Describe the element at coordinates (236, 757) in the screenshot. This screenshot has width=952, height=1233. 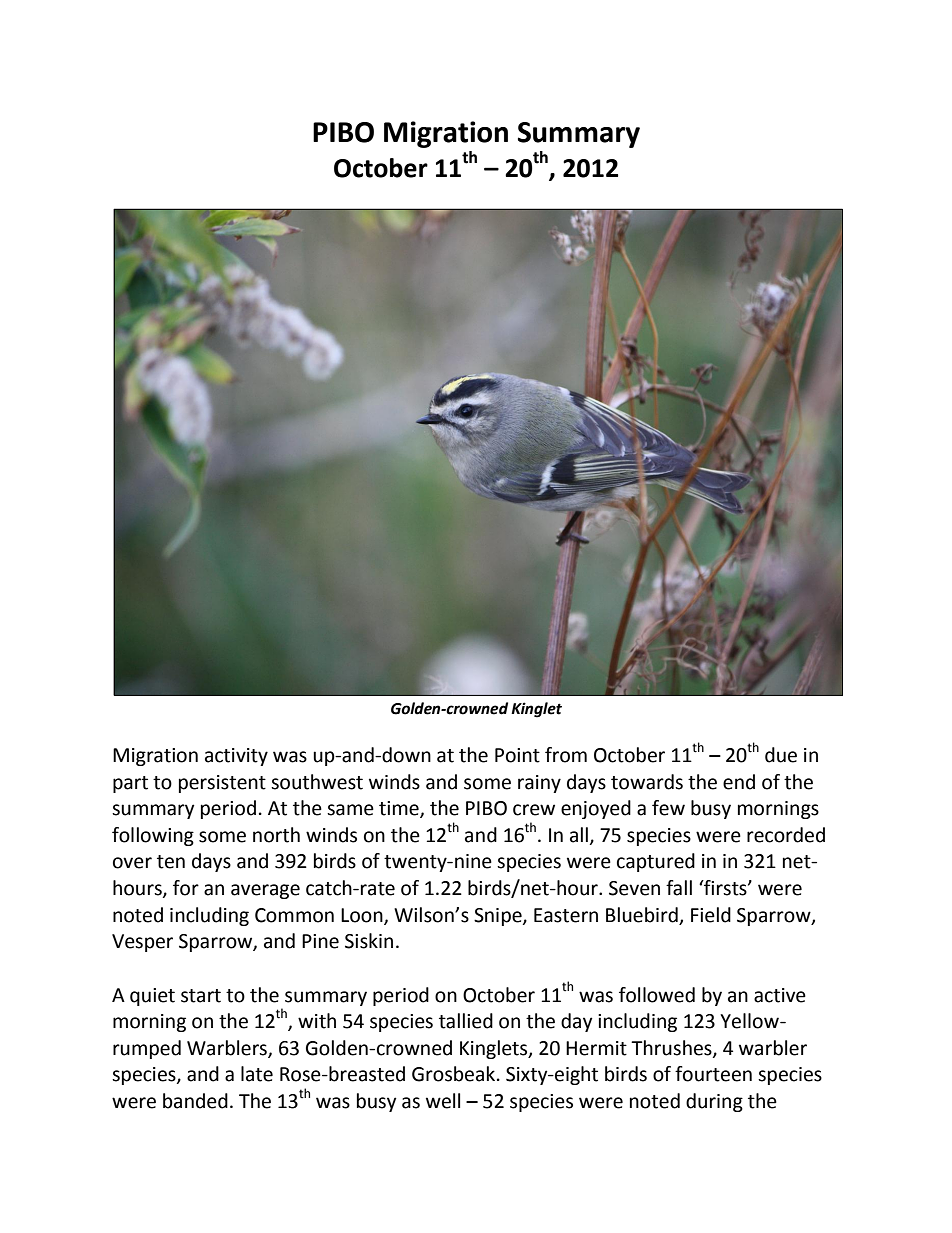
I see `activity` at that location.
